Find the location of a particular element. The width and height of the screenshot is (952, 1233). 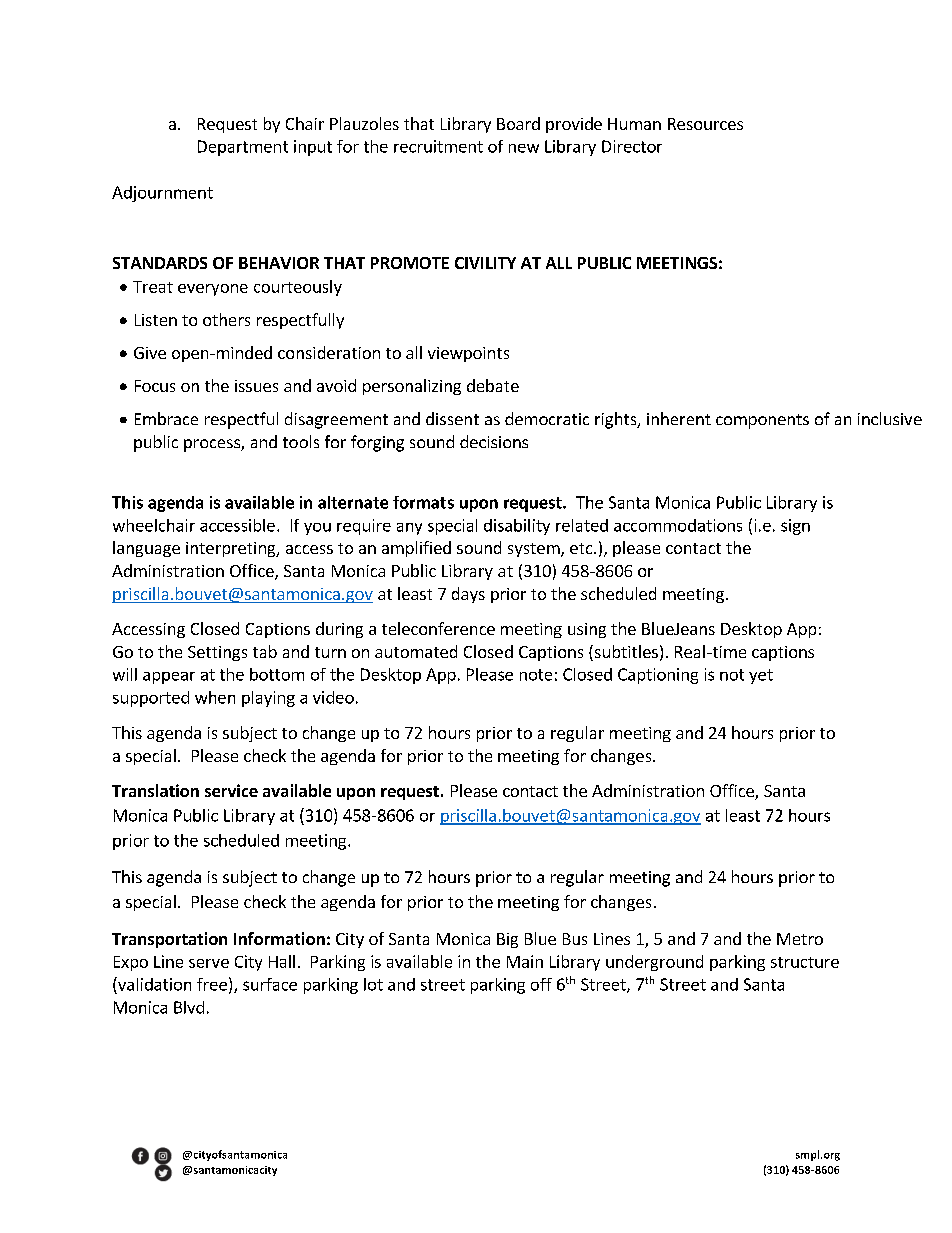

when is located at coordinates (215, 697).
